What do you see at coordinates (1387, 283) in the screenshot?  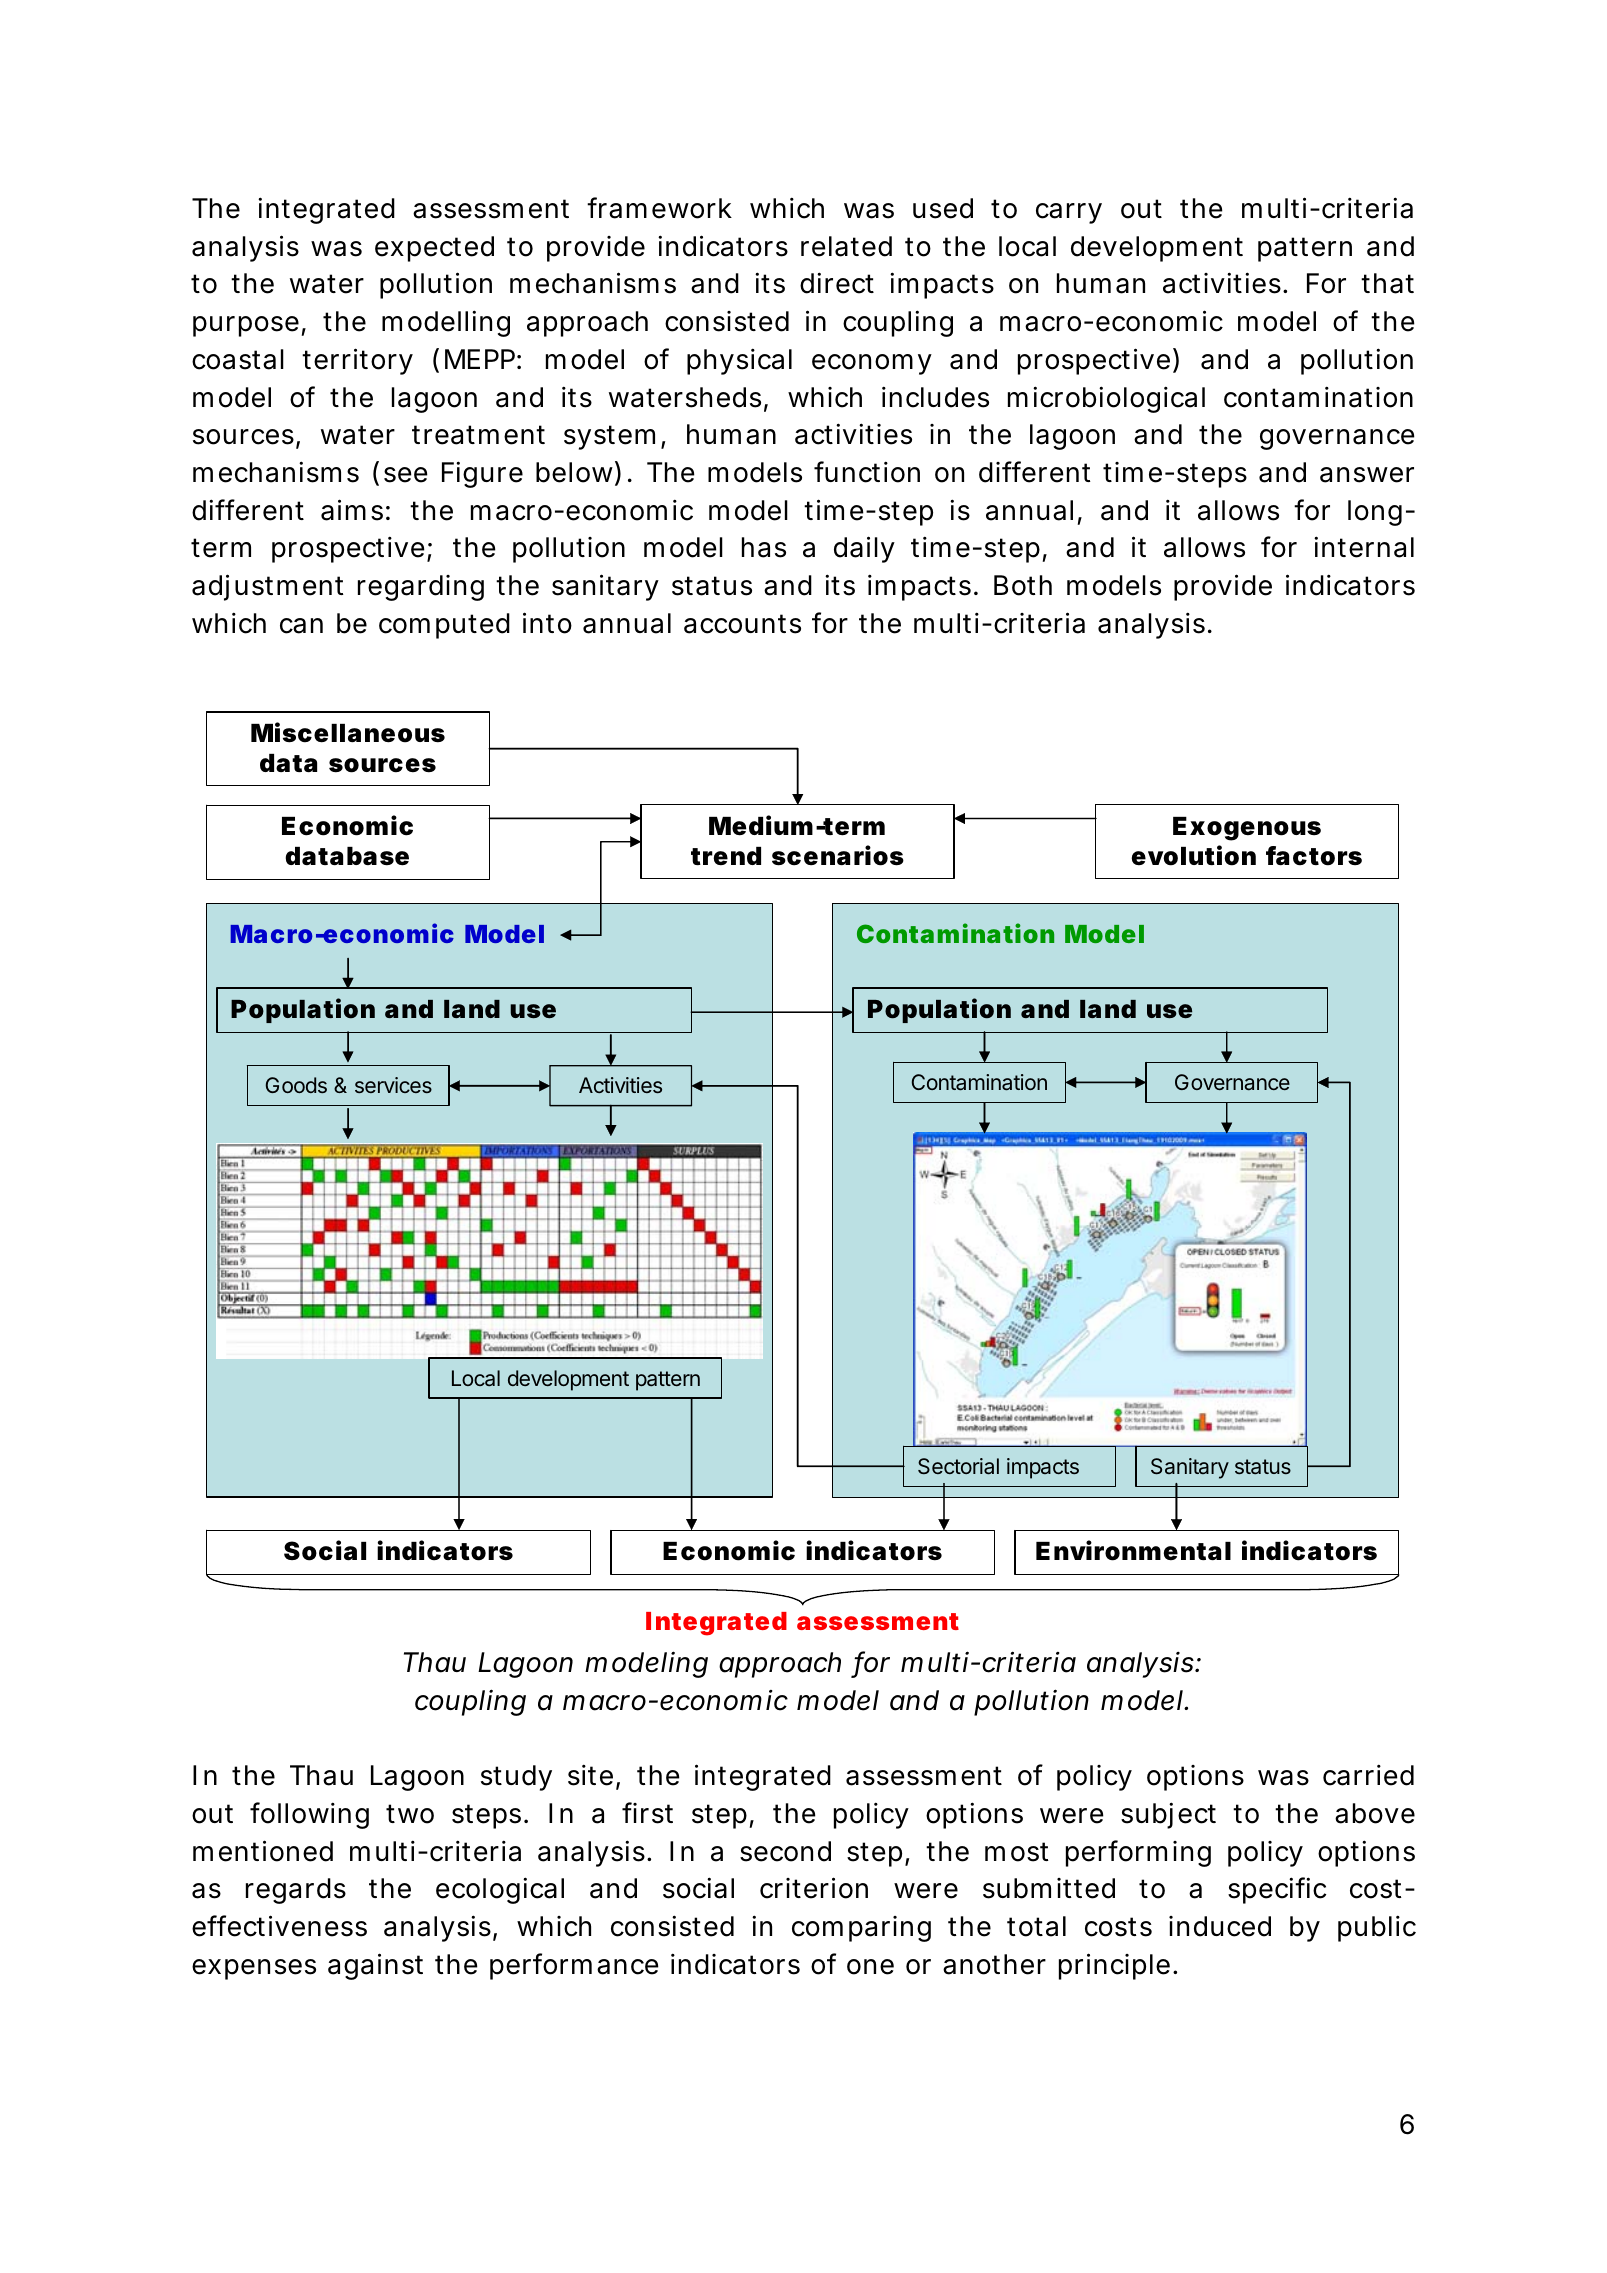 I see `that` at bounding box center [1387, 283].
